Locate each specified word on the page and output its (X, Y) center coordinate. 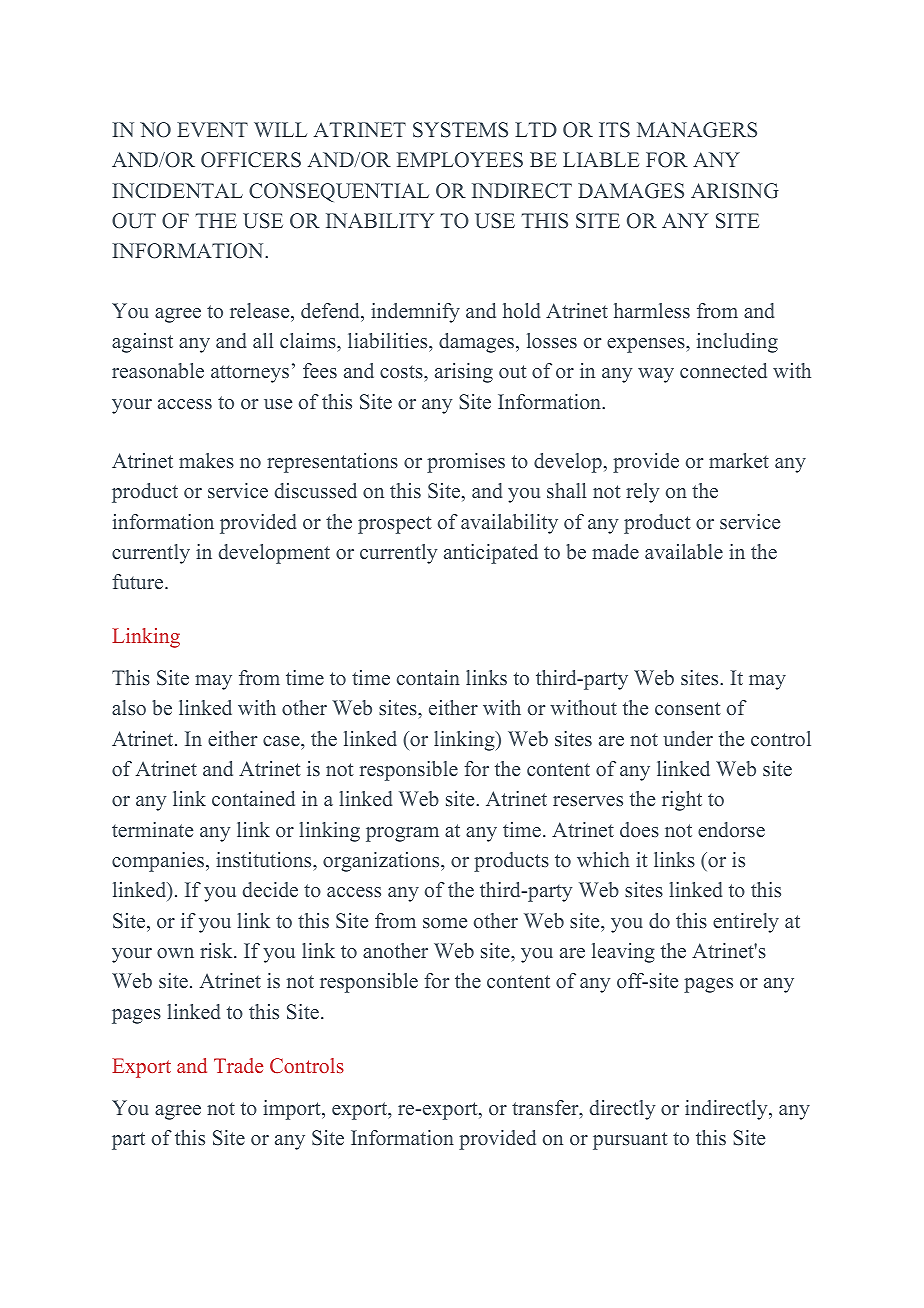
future (139, 581)
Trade (238, 1065)
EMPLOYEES (460, 160)
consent (688, 708)
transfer (546, 1109)
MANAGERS (697, 130)
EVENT (212, 129)
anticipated (491, 554)
